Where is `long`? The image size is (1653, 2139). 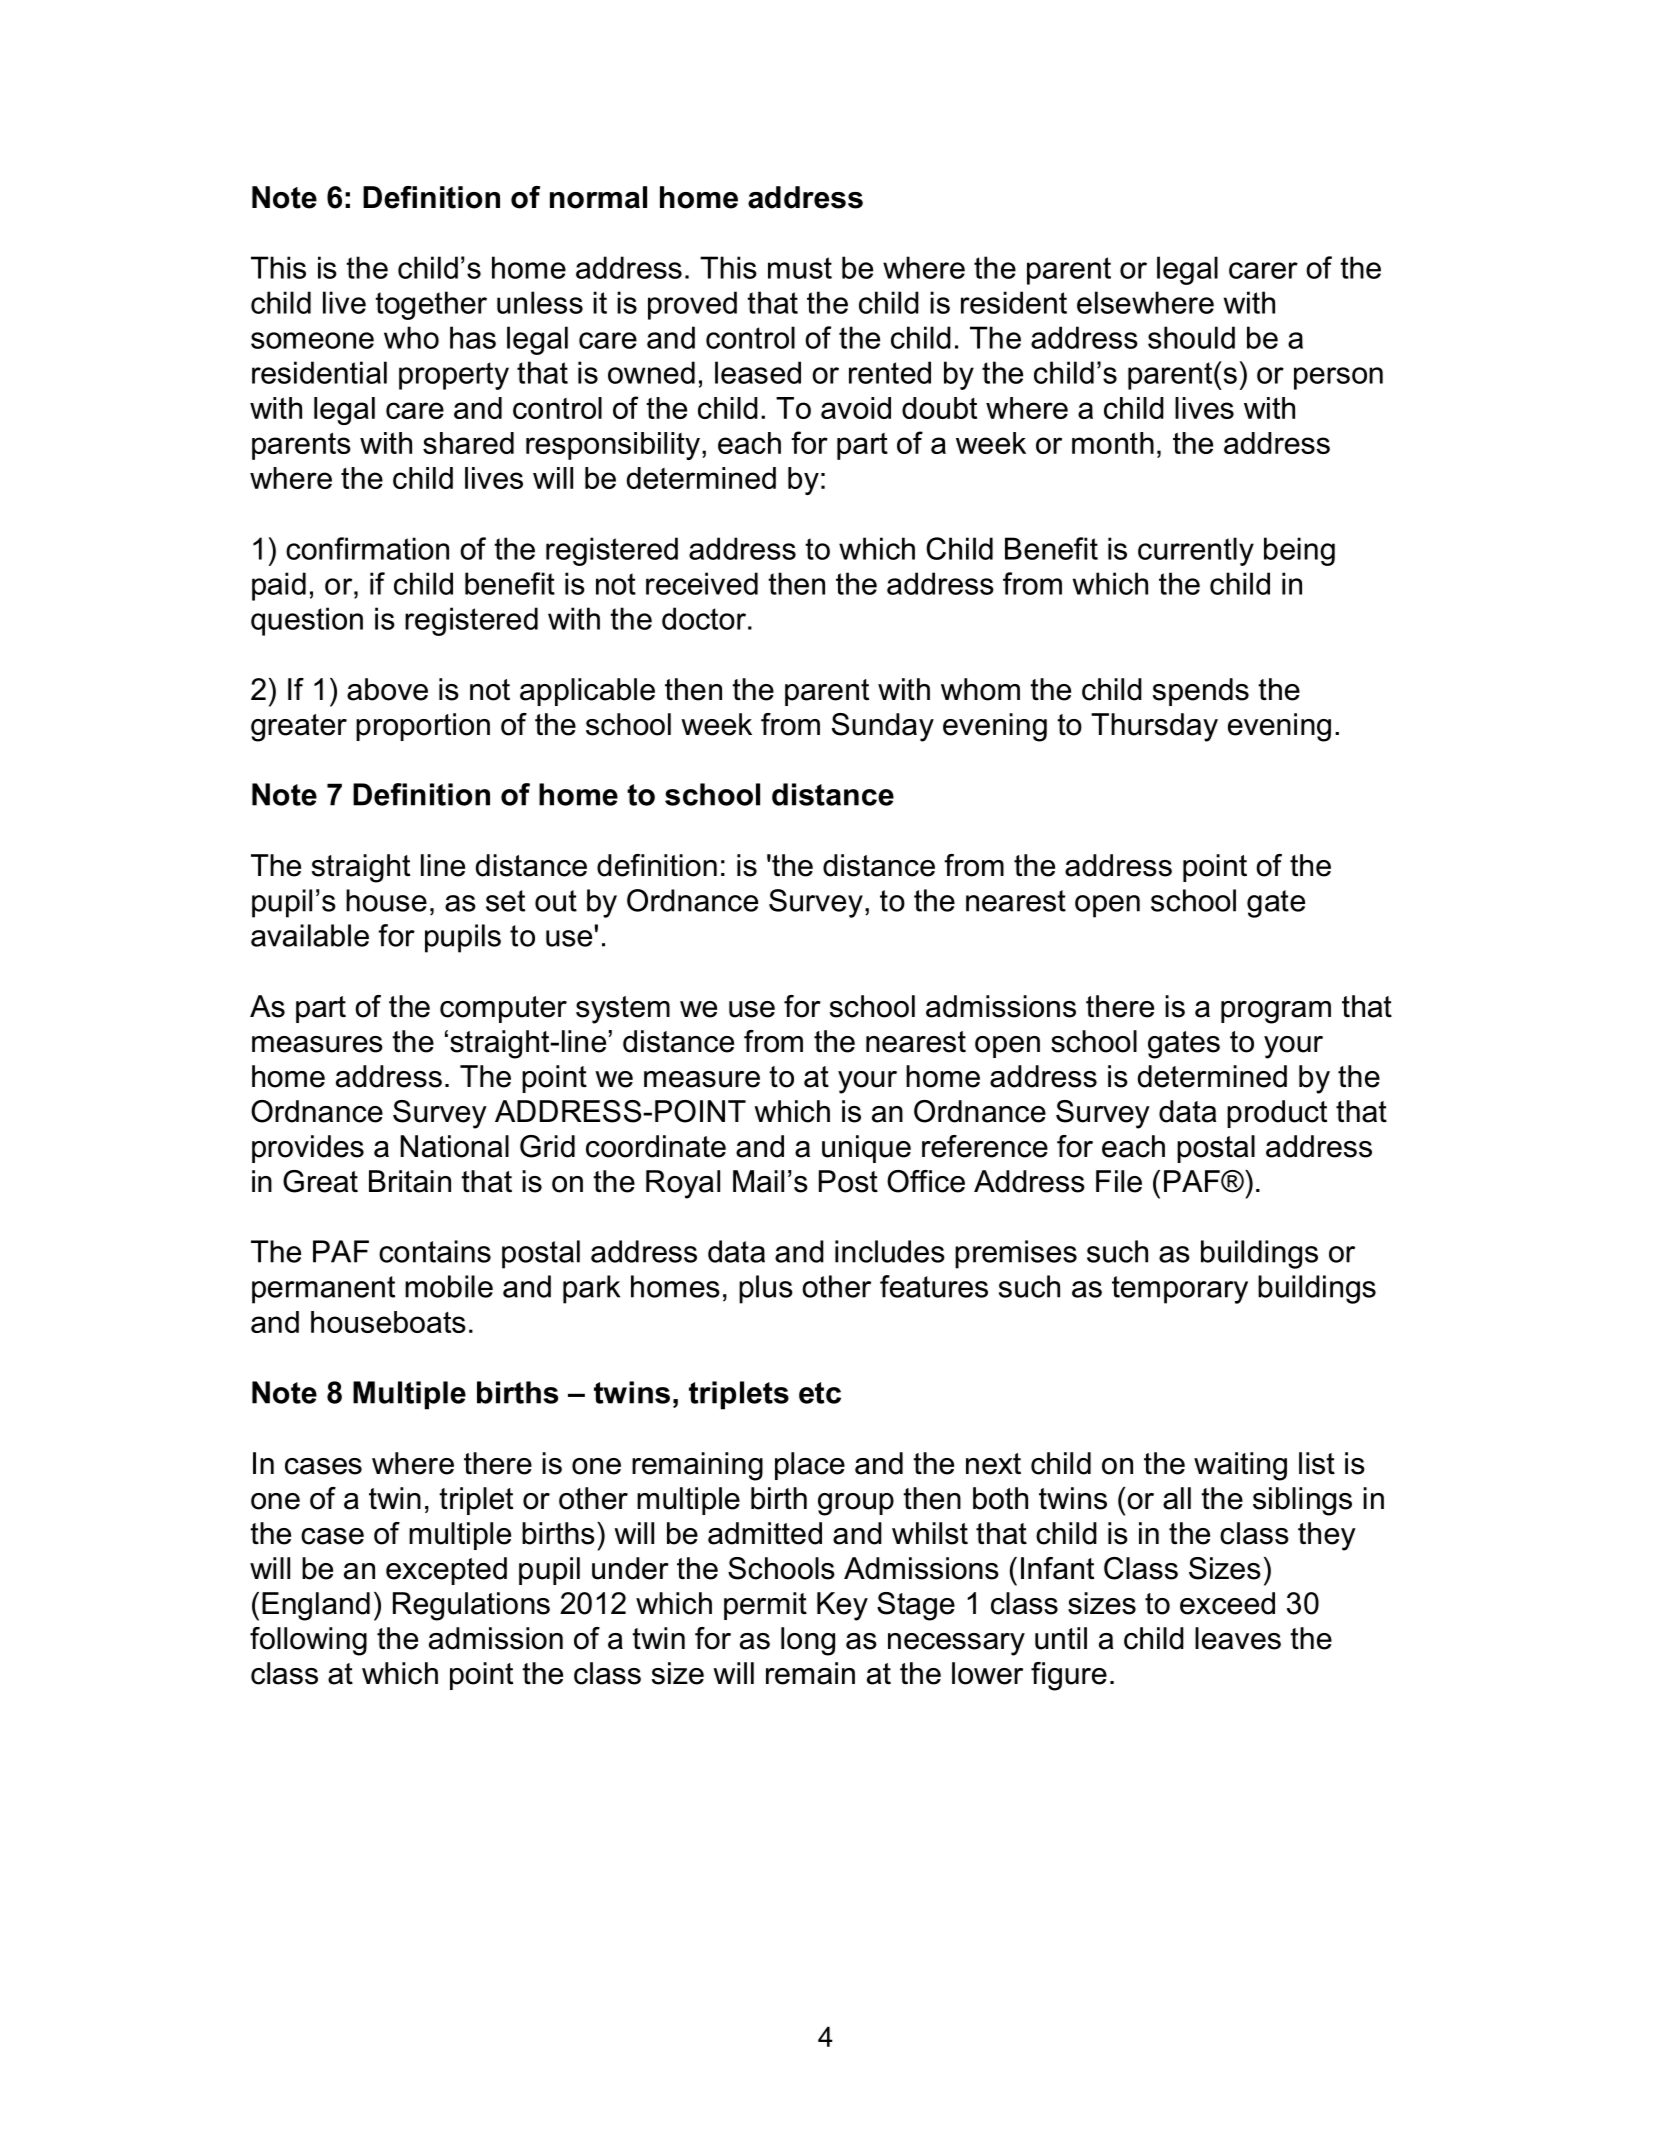
long is located at coordinates (808, 1641).
